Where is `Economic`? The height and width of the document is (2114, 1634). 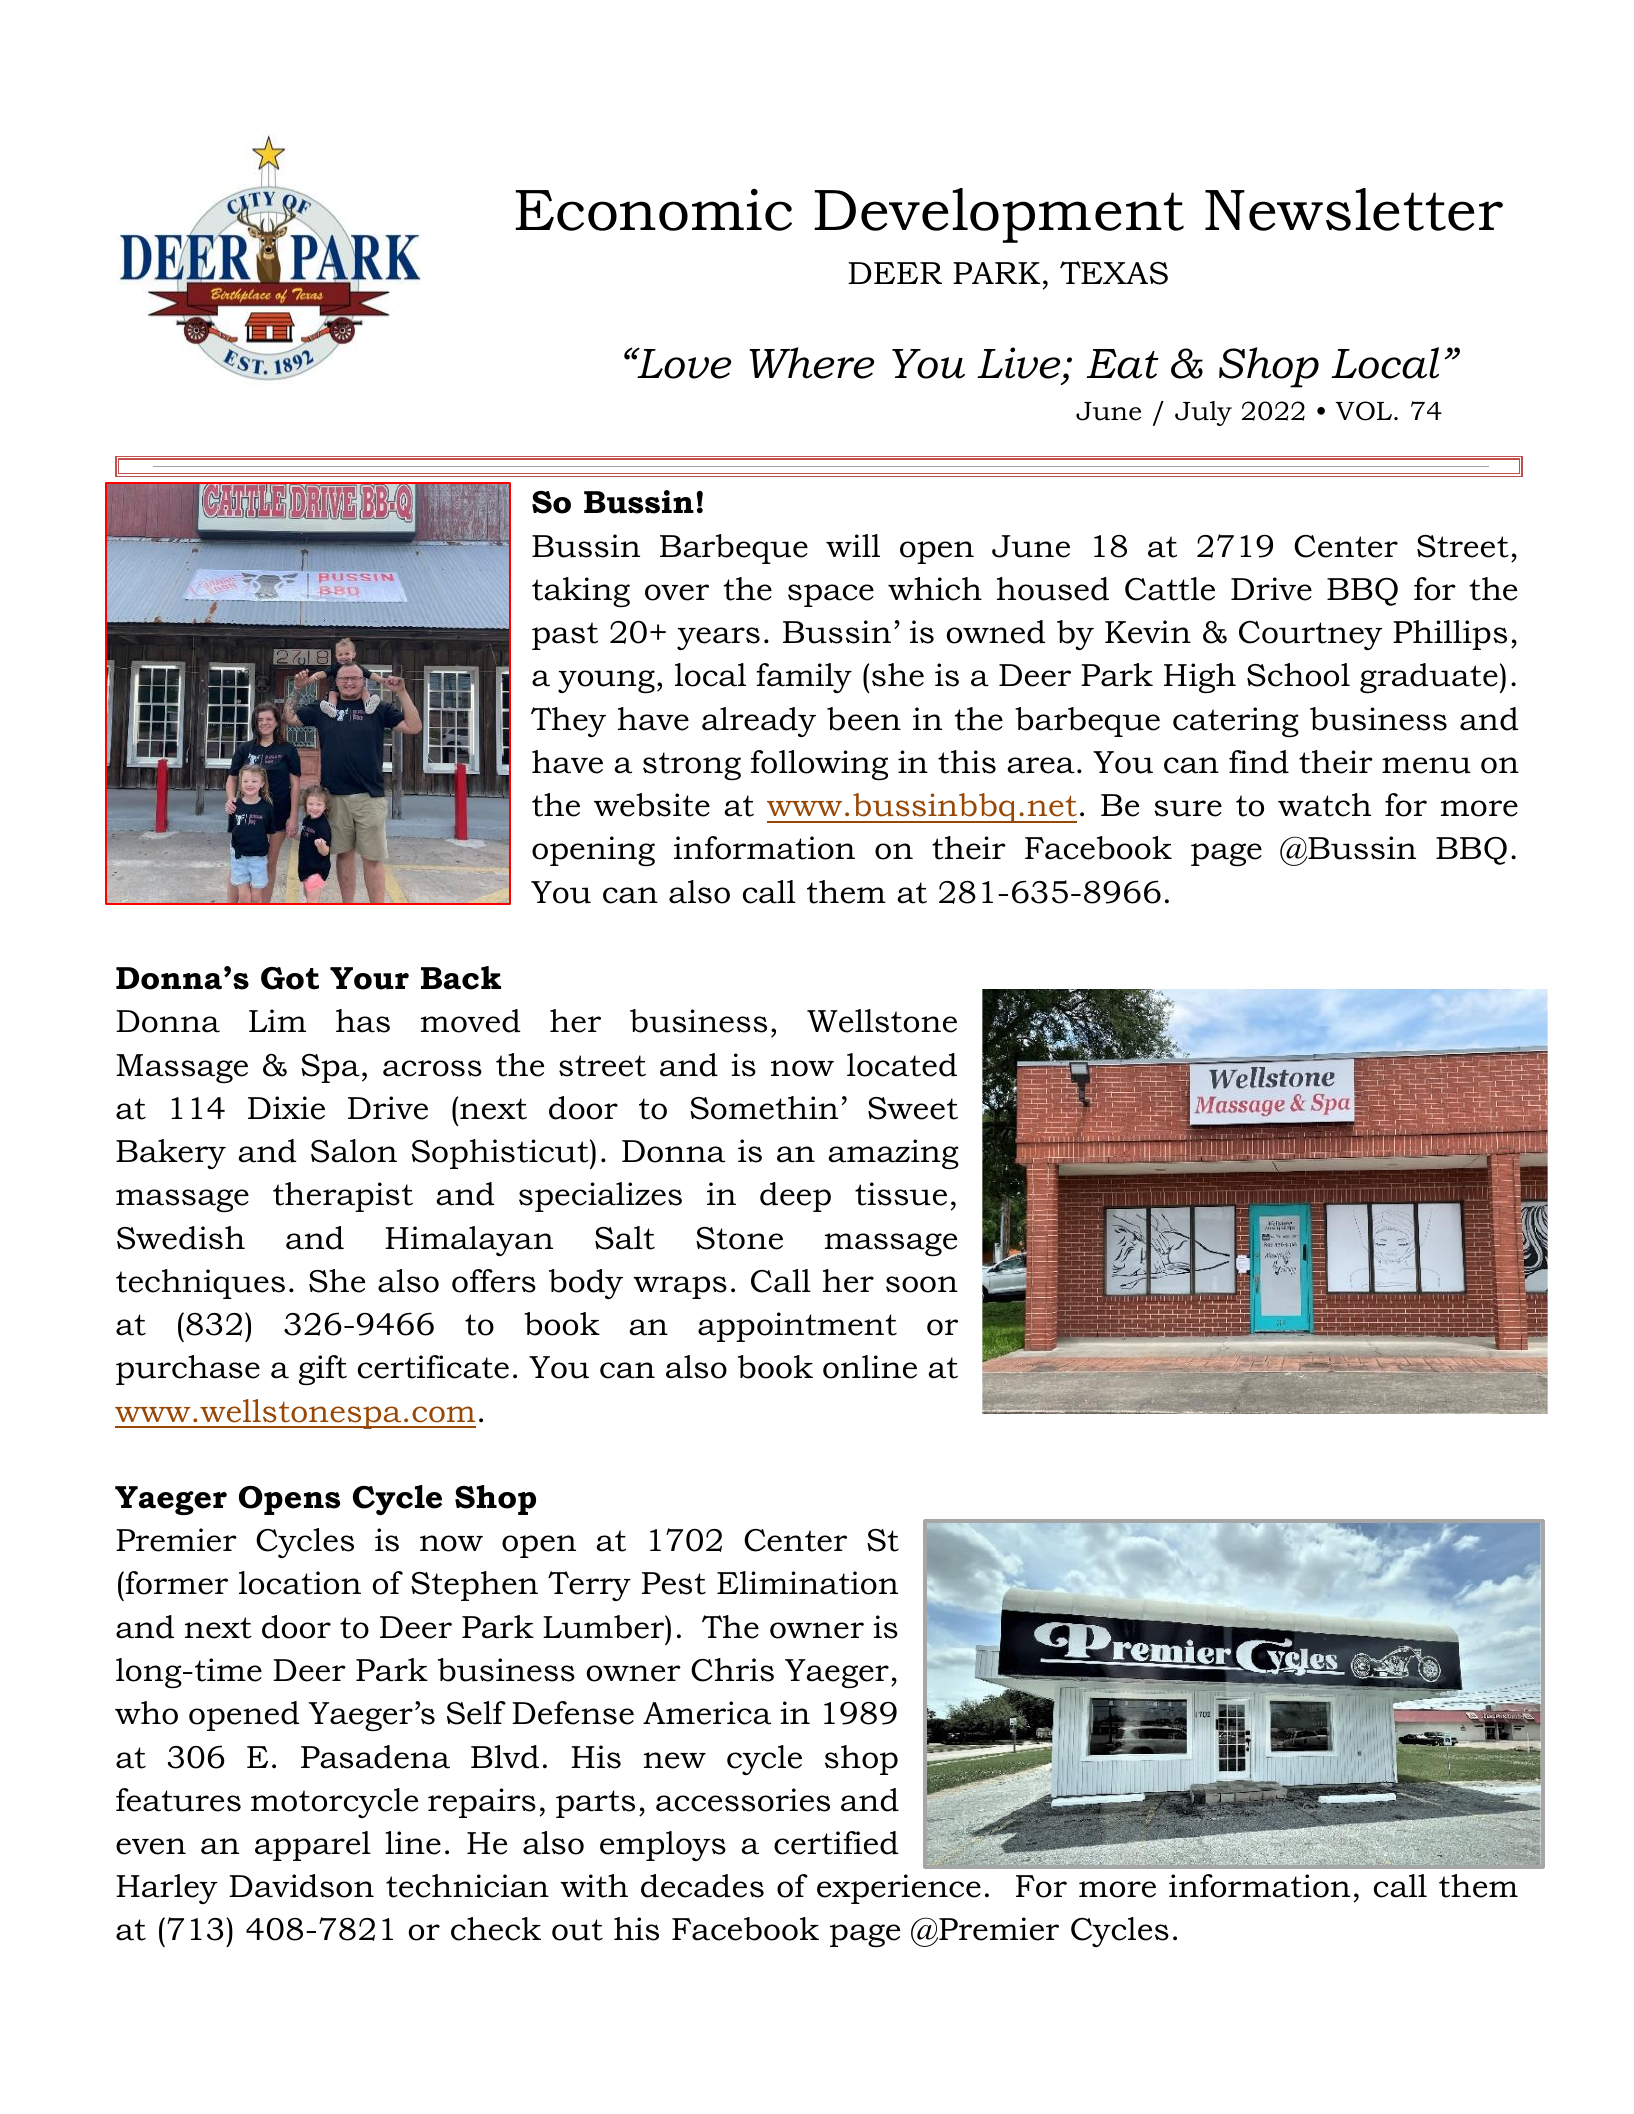
Economic is located at coordinates (654, 210).
